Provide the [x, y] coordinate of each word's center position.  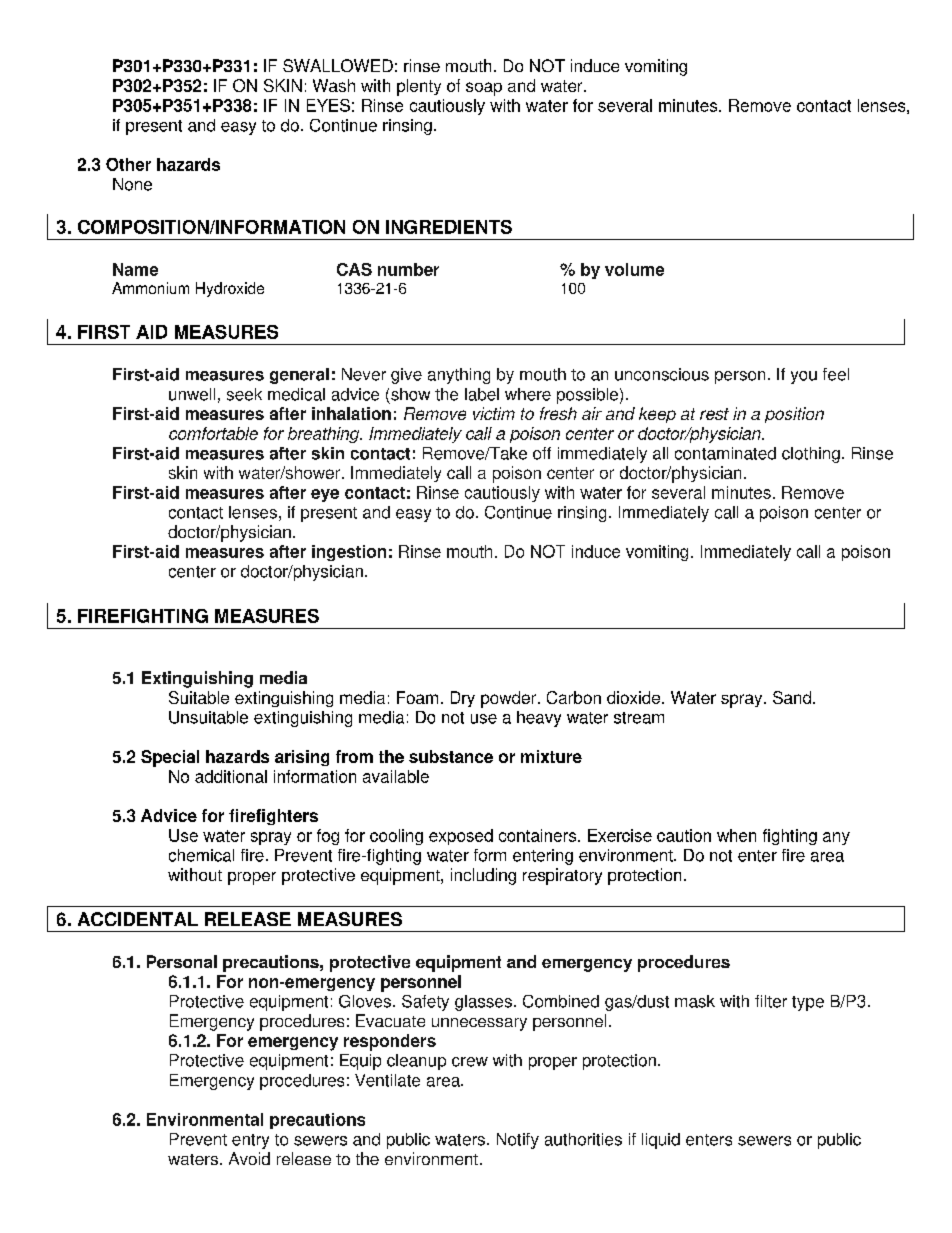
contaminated [725, 453]
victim [494, 413]
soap [484, 89]
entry [250, 1141]
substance [451, 756]
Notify [518, 1141]
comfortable [213, 433]
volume [634, 269]
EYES [328, 105]
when [736, 835]
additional [231, 776]
